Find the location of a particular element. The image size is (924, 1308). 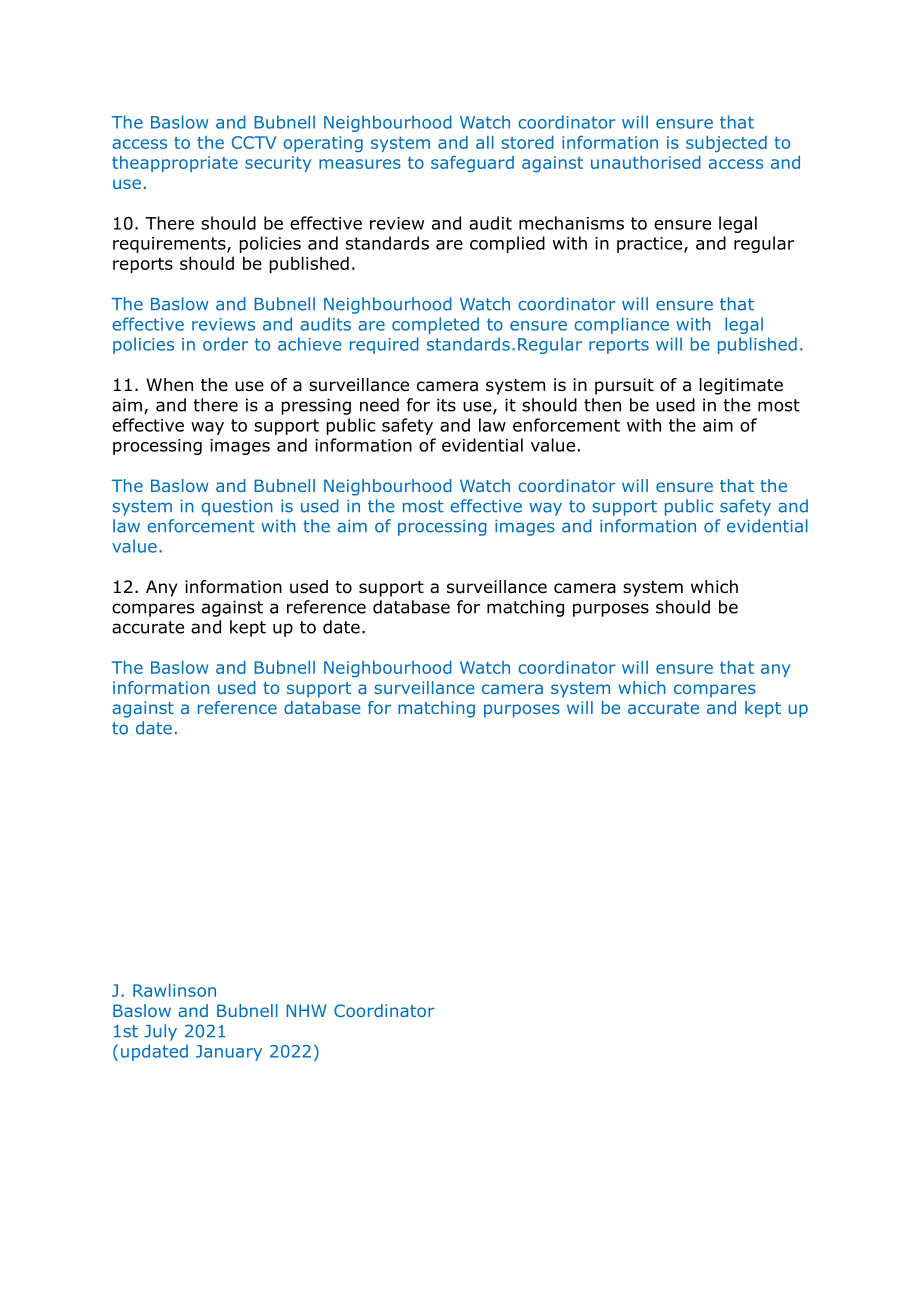

pursuit is located at coordinates (624, 386).
